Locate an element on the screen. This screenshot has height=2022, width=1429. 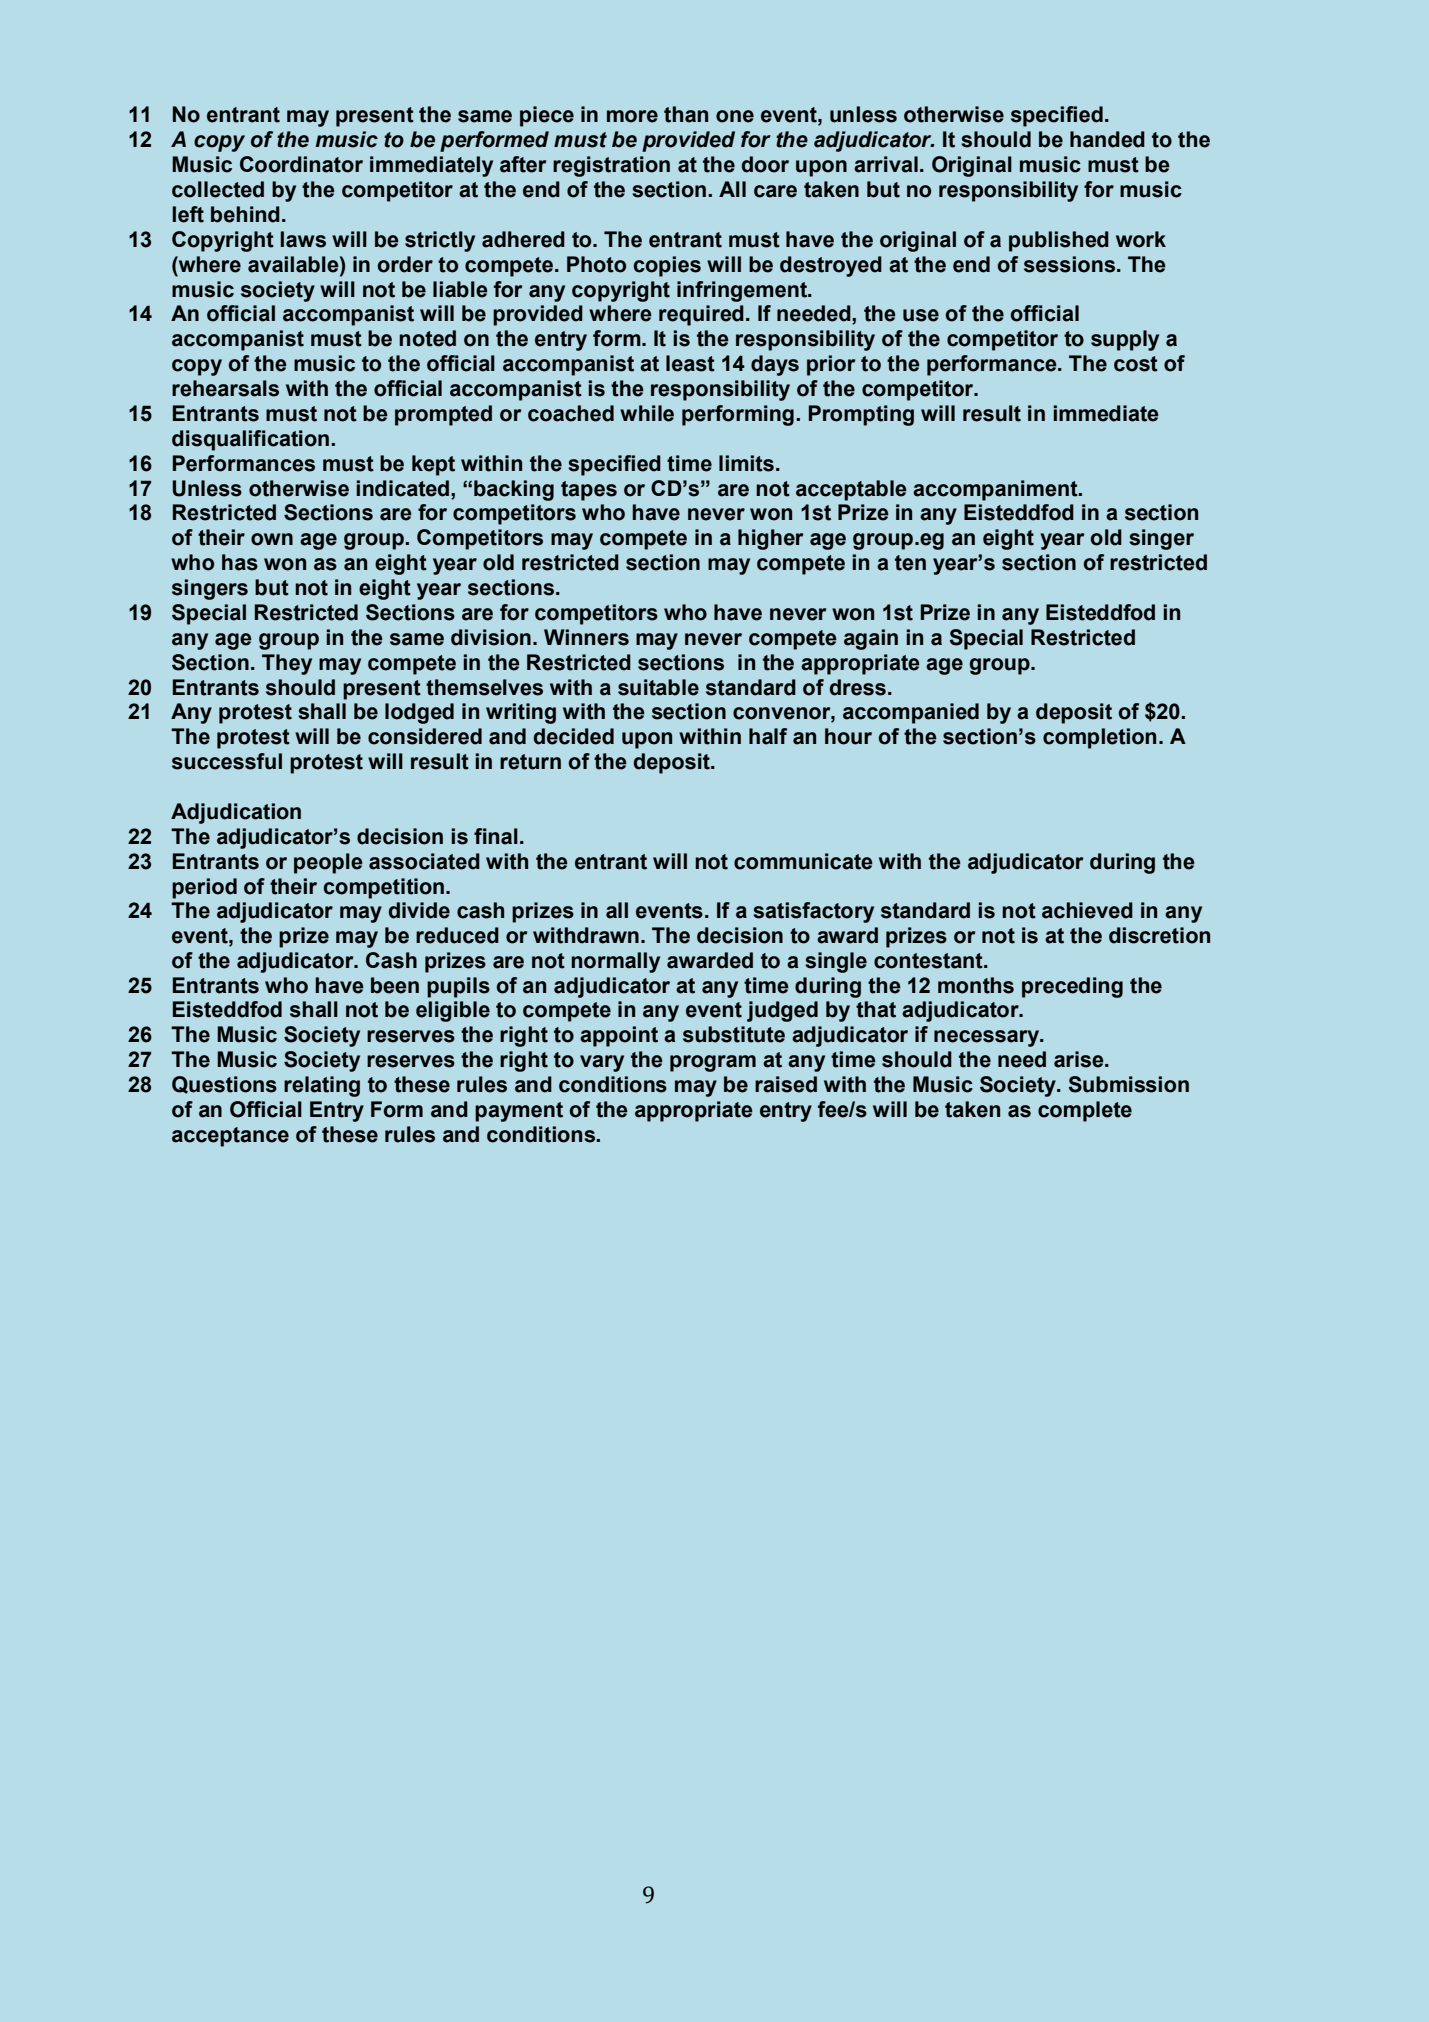
program is located at coordinates (713, 1063).
